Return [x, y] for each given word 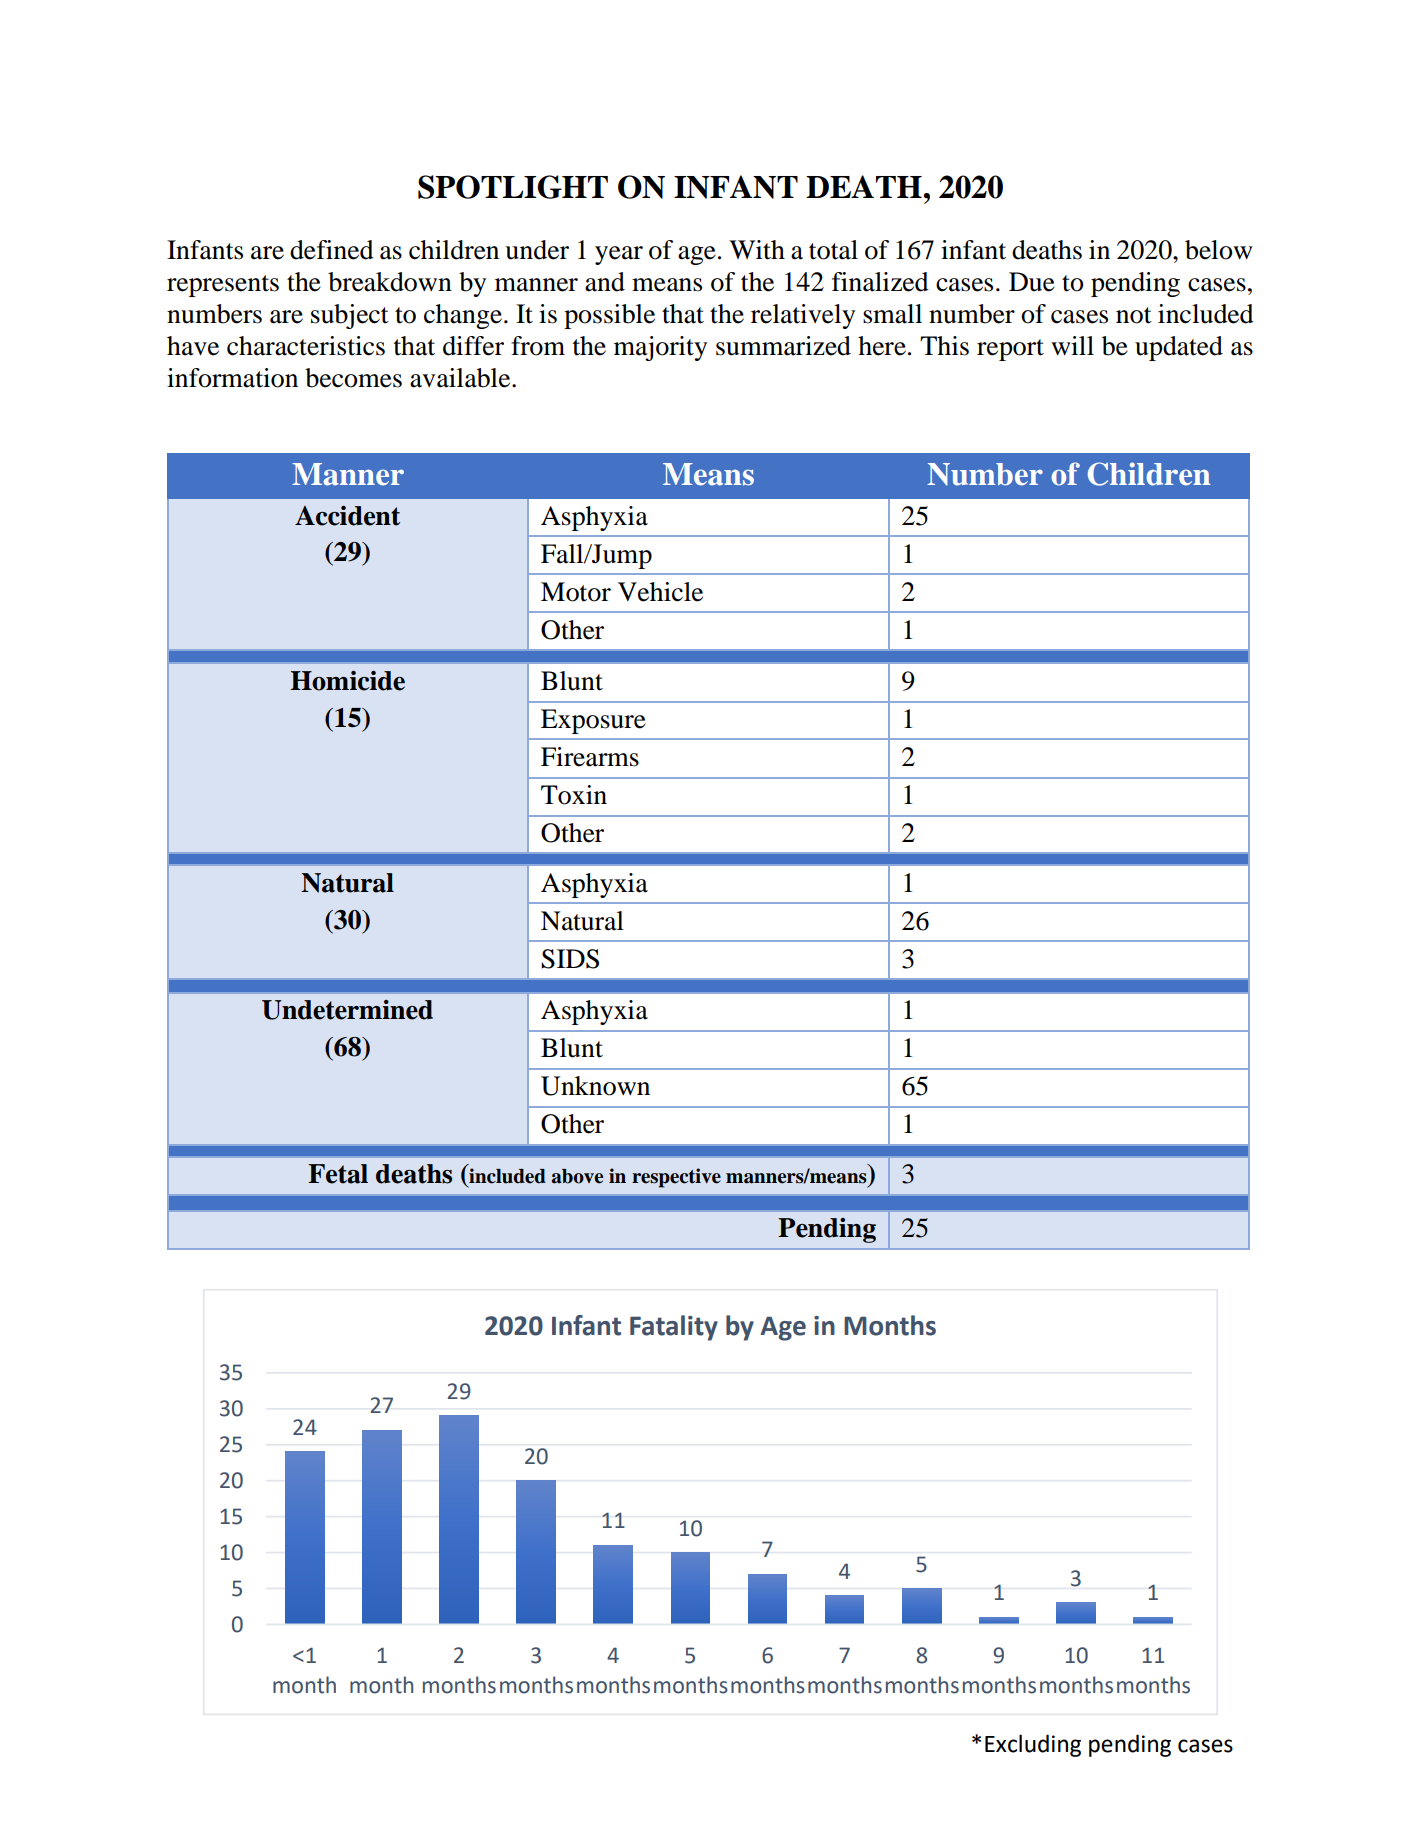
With [757, 250]
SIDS [570, 959]
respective [676, 1178]
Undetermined [347, 1010]
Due [1032, 282]
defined [332, 250]
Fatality [674, 1328]
